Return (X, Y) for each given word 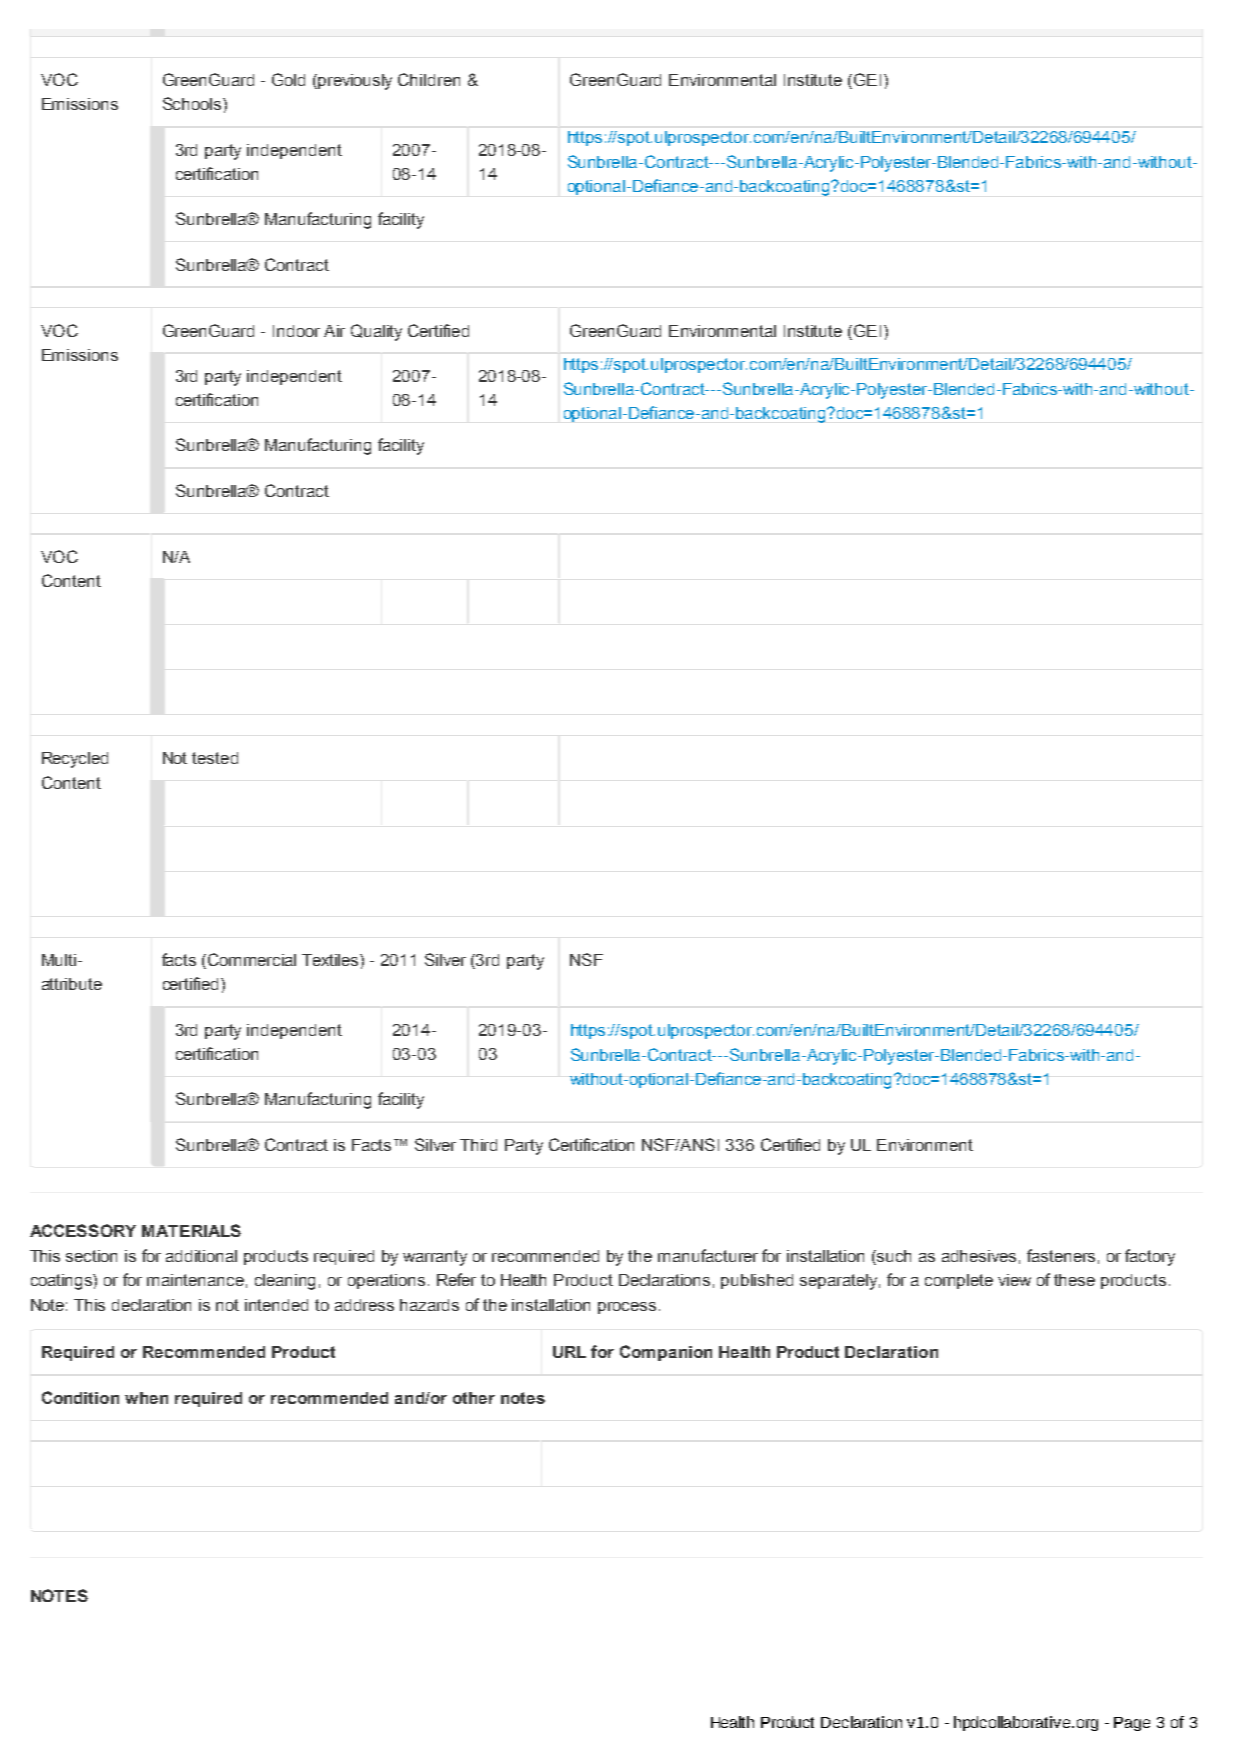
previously (355, 82)
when (146, 1398)
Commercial (252, 959)
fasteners (1061, 1255)
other (474, 1398)
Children (429, 79)
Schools (193, 103)
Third (478, 1145)
